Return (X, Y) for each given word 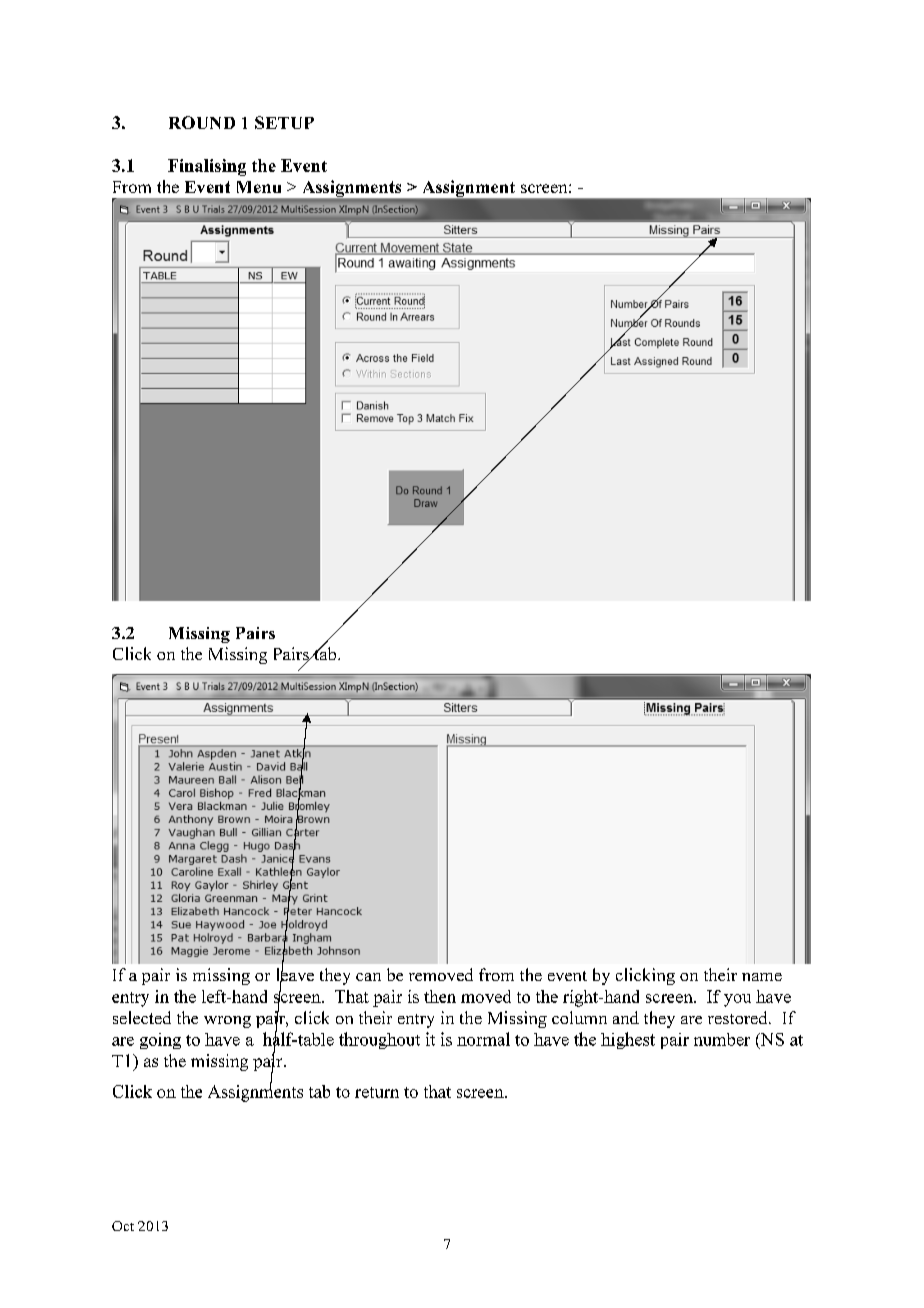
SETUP (284, 122)
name (762, 977)
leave (295, 975)
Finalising (207, 167)
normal (483, 1039)
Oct (123, 1226)
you (737, 1000)
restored (739, 1017)
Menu (259, 187)
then (440, 996)
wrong (227, 1022)
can (368, 977)
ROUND (202, 122)
